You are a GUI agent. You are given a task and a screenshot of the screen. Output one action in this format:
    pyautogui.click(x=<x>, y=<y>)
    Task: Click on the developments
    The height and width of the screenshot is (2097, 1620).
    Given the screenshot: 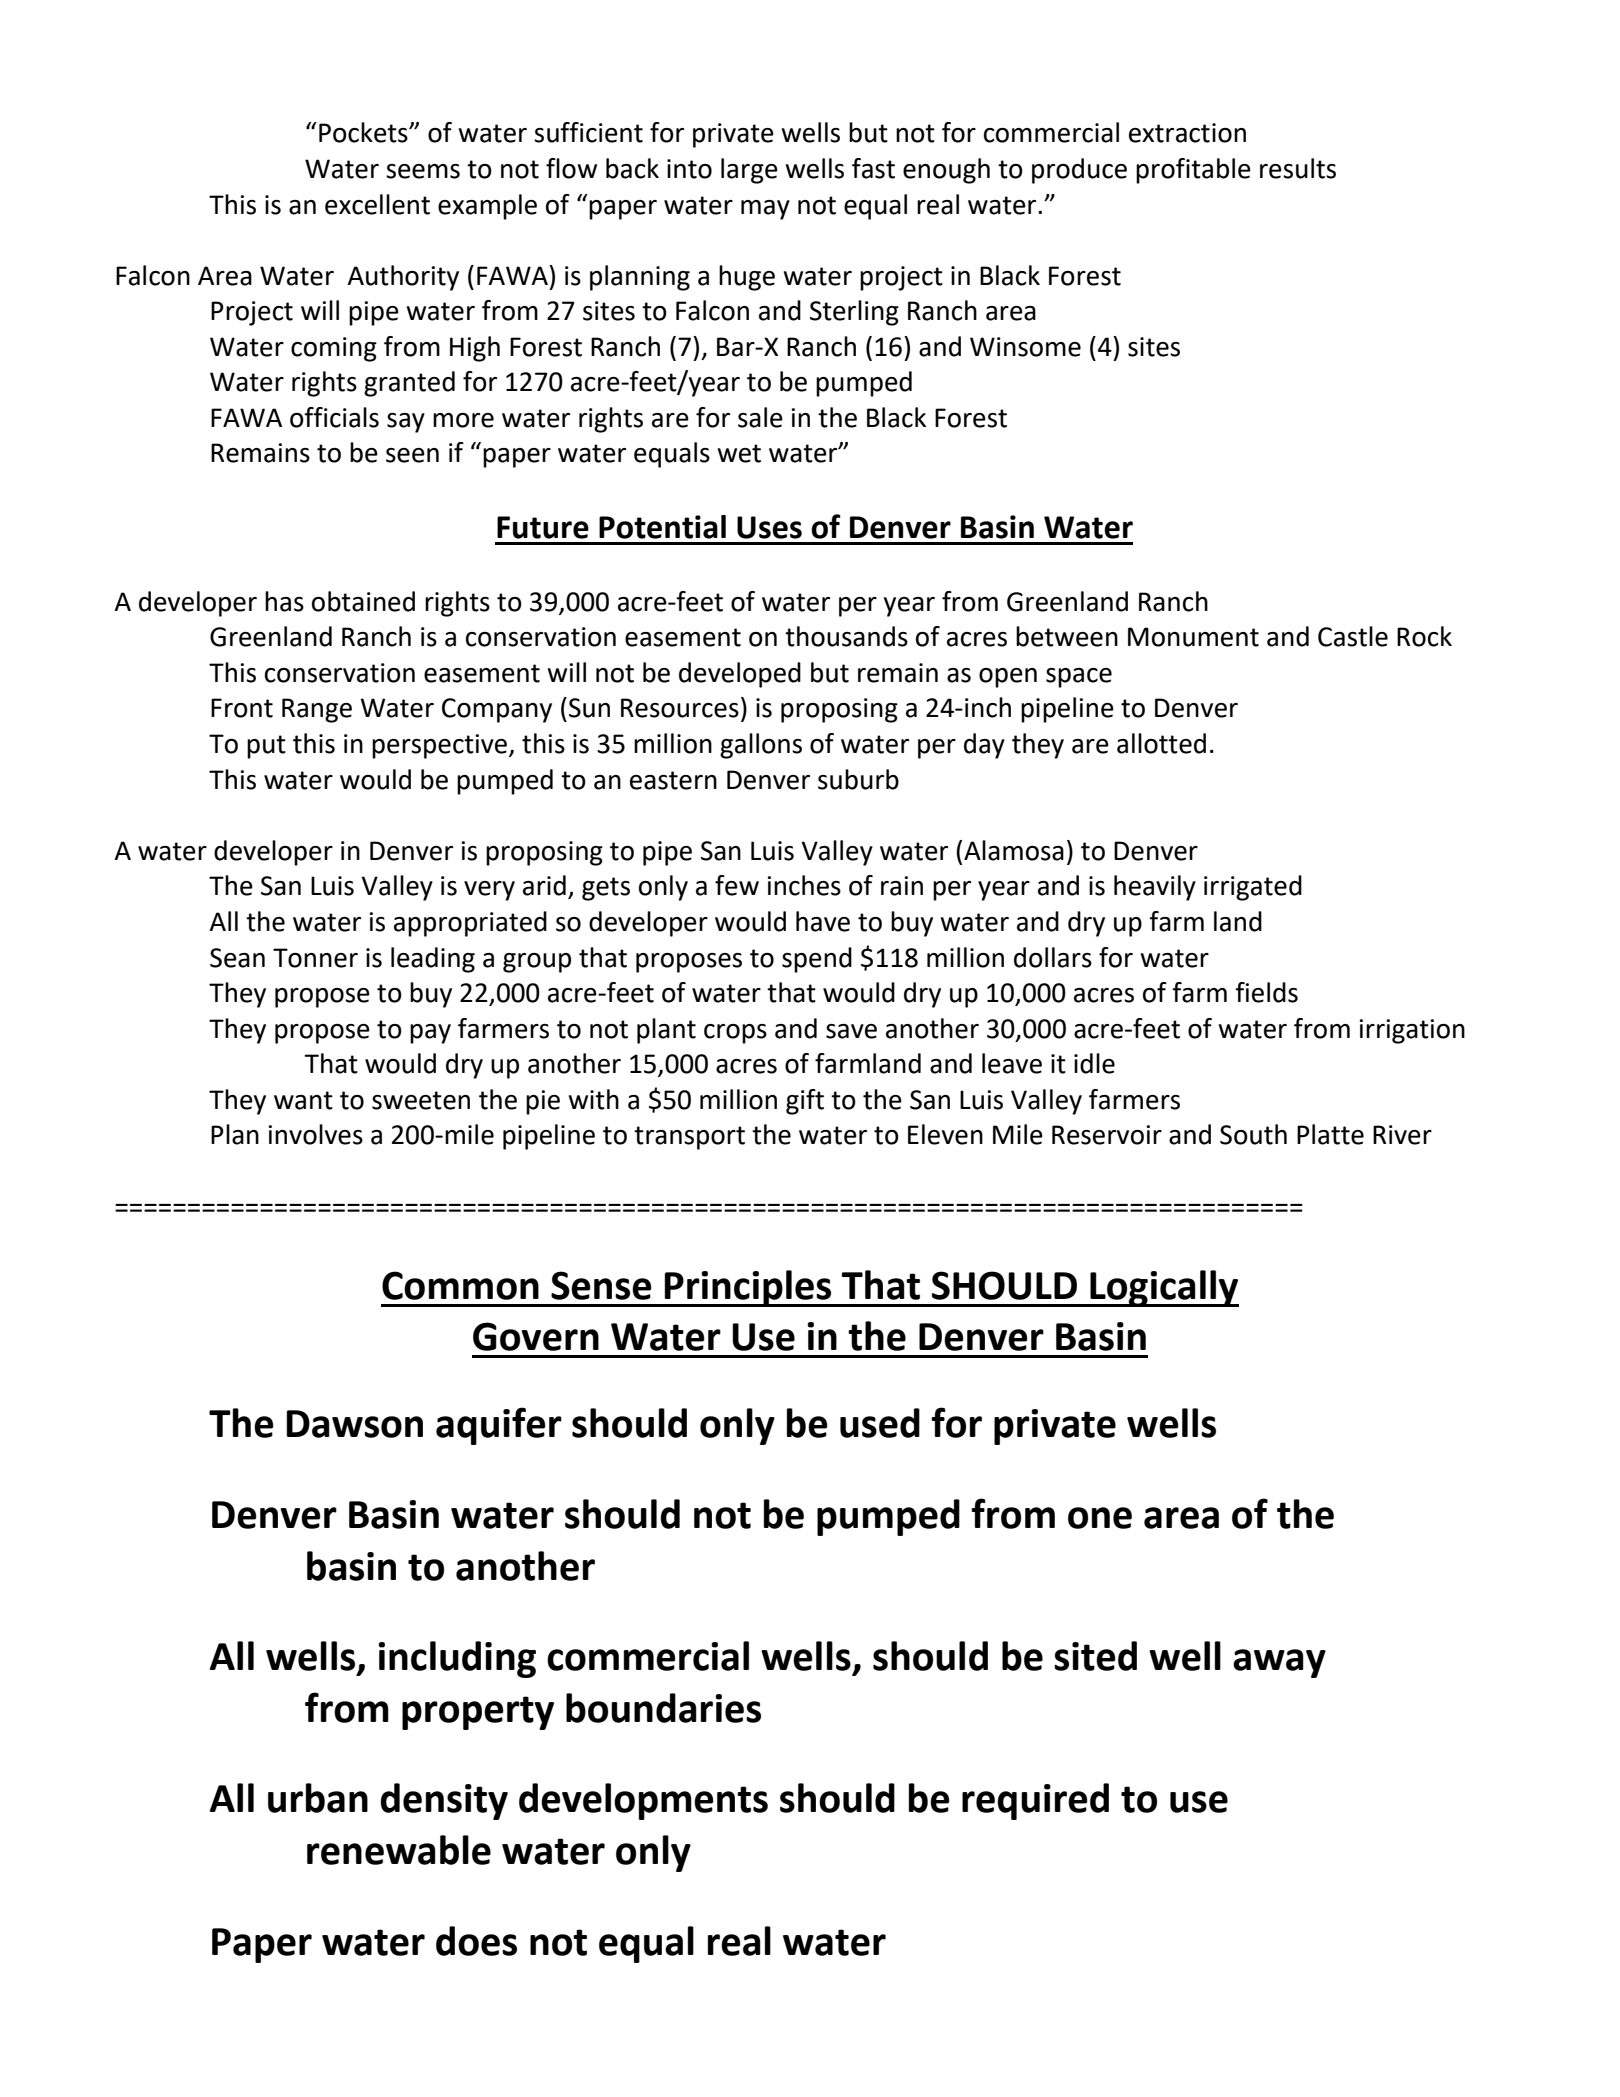 What is the action you would take?
    pyautogui.click(x=643, y=1801)
